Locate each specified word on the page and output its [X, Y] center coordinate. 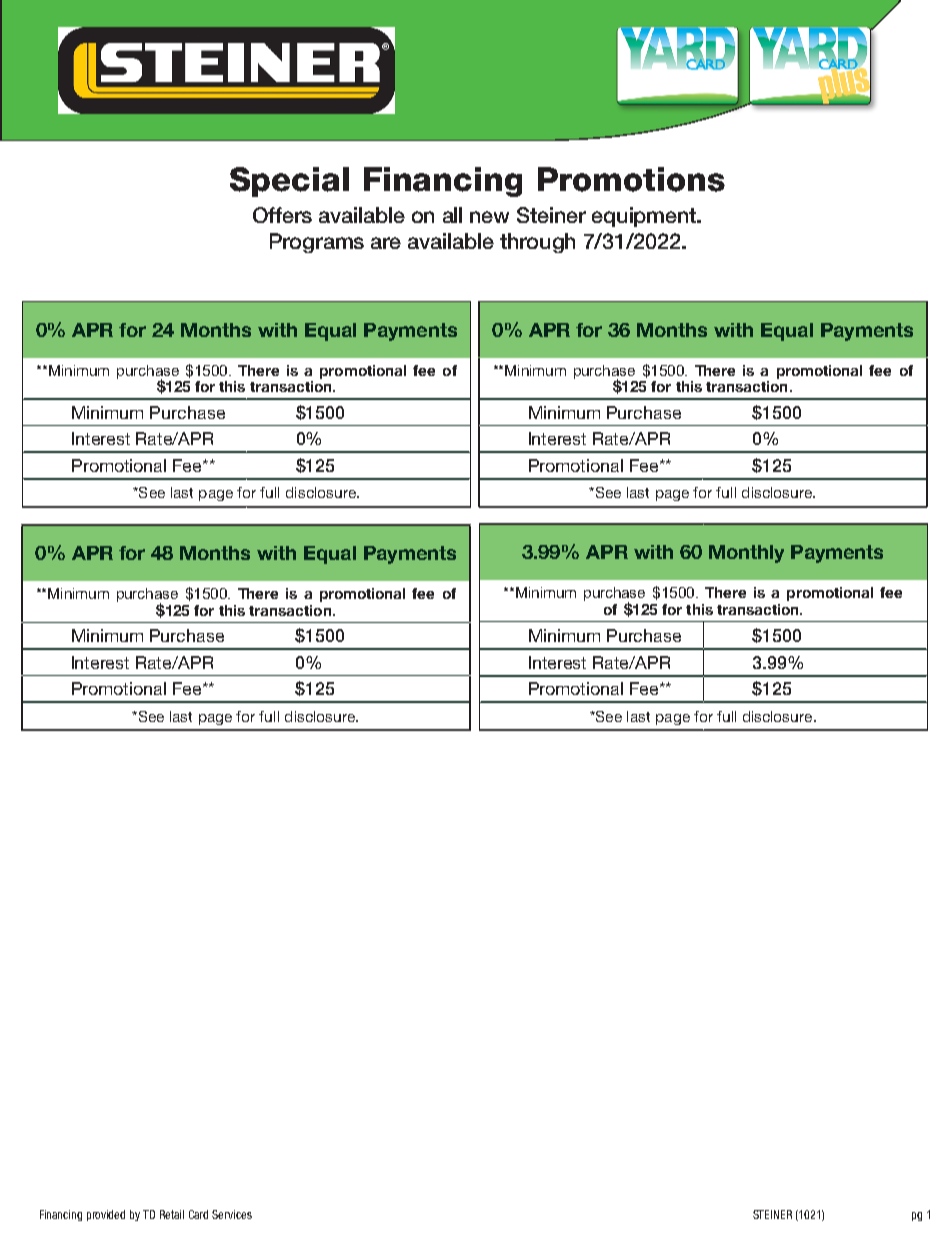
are [386, 243]
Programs [317, 243]
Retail [172, 1214]
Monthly [746, 554]
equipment [645, 217]
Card [198, 1214]
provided [106, 1215]
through [537, 243]
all [452, 215]
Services [232, 1214]
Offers [282, 215]
